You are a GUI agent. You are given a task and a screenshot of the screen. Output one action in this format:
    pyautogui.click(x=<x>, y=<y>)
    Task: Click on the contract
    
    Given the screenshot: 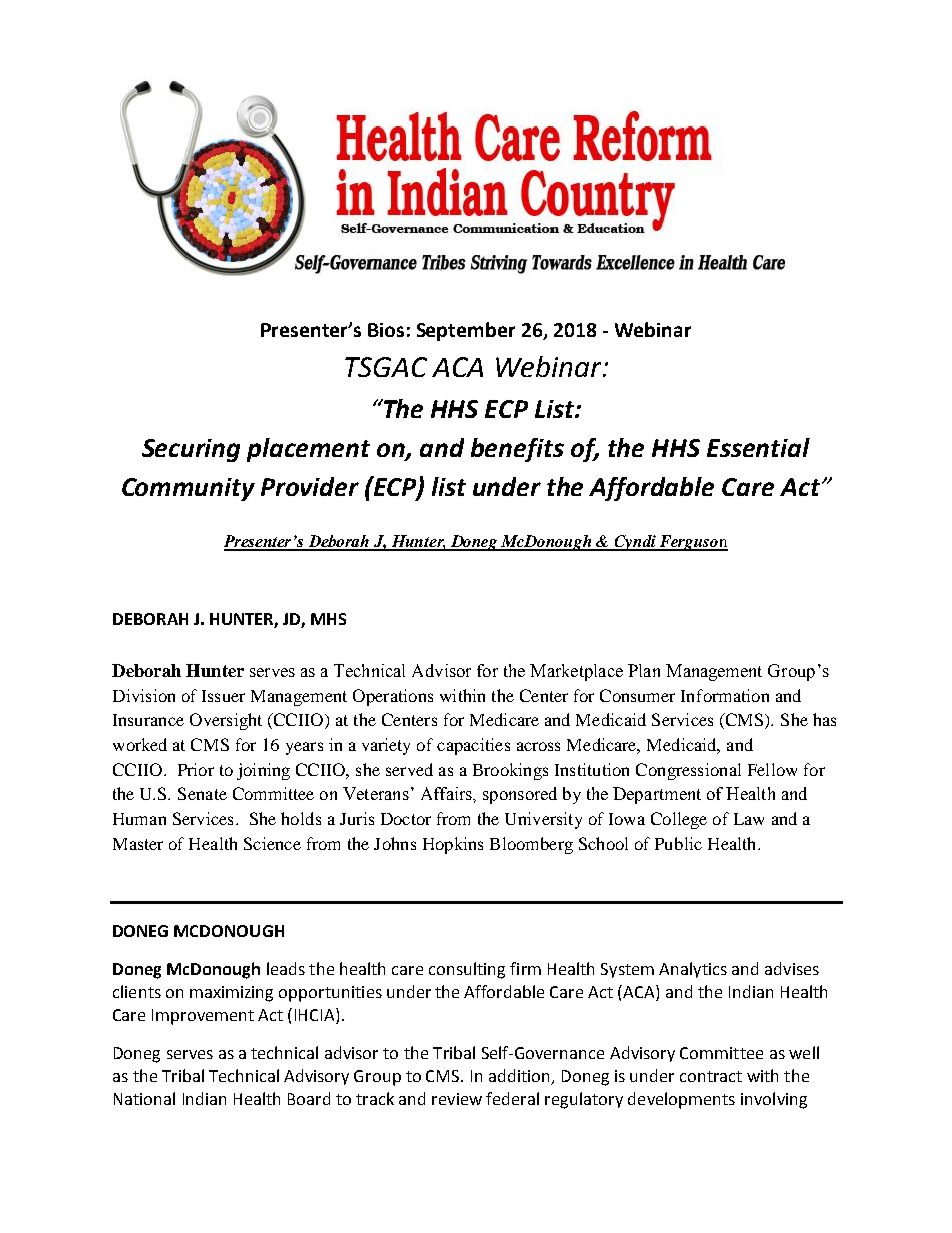 What is the action you would take?
    pyautogui.click(x=711, y=1076)
